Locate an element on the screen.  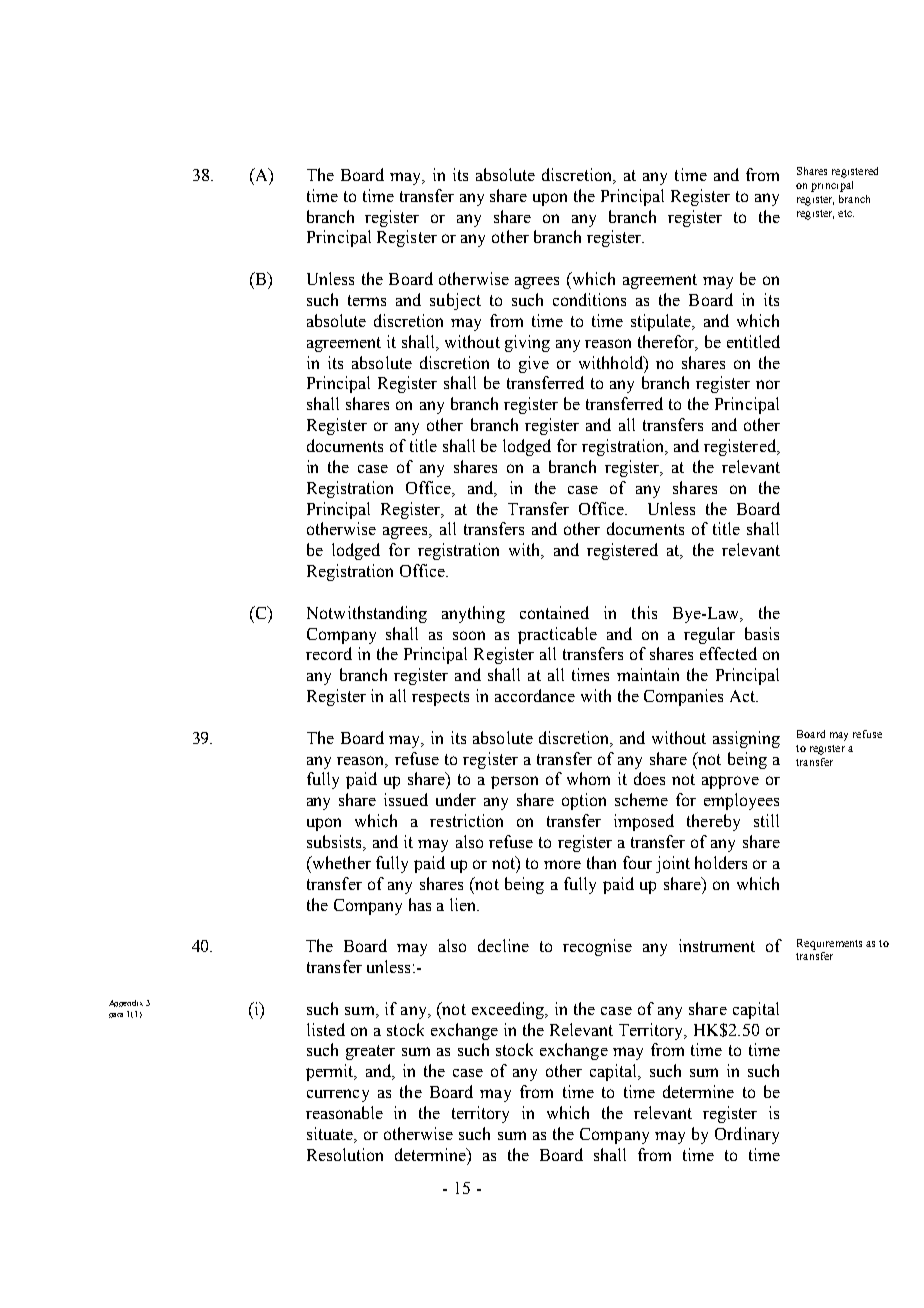
terms is located at coordinates (367, 300).
